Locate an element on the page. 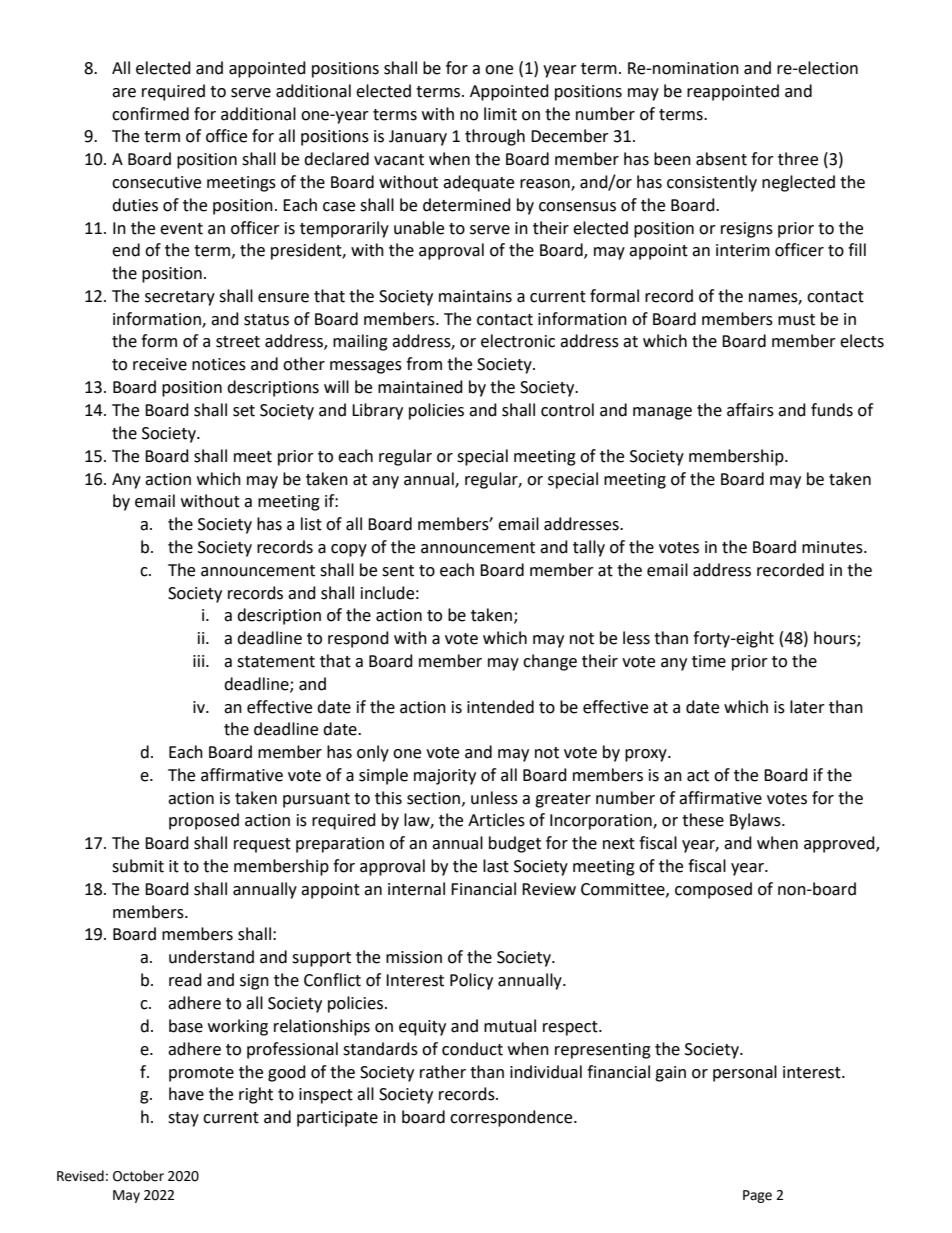  Articles is located at coordinates (496, 820).
